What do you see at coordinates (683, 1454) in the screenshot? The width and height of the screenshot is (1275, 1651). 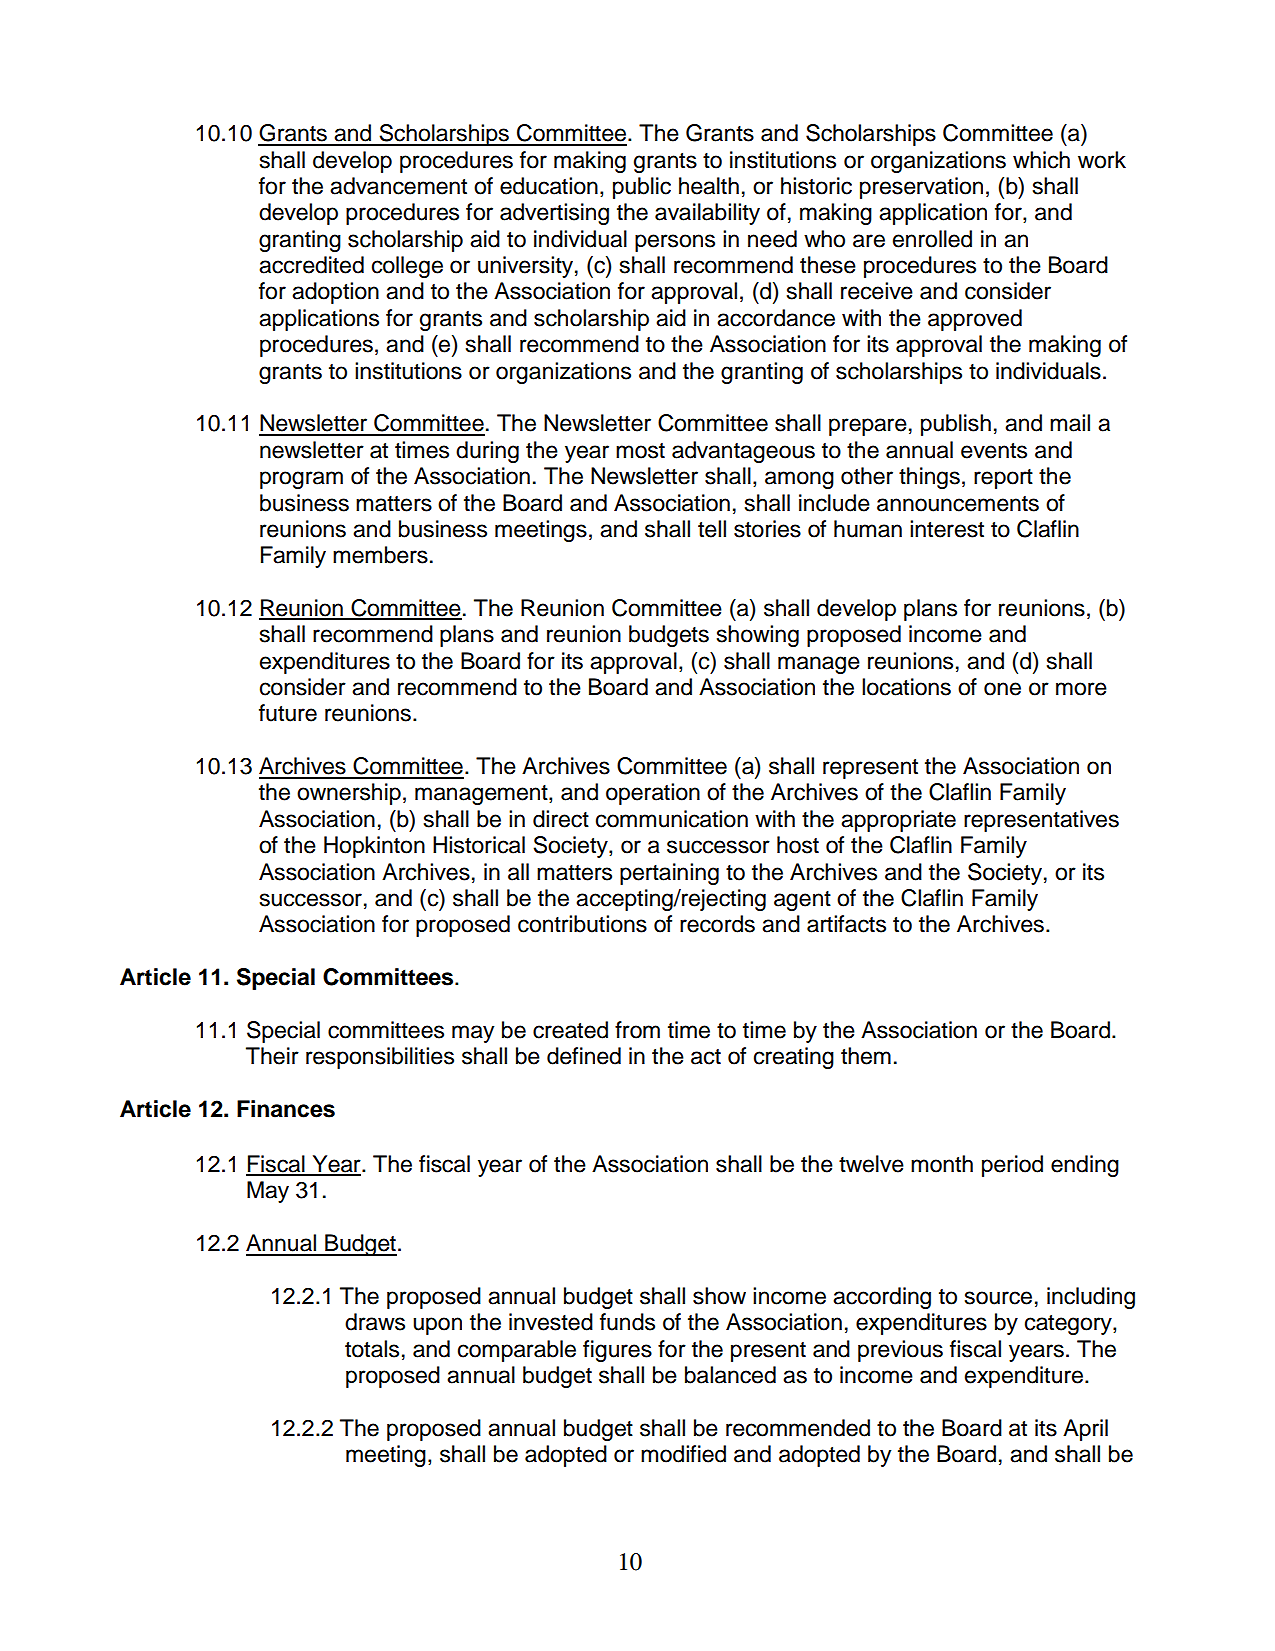 I see `modified` at bounding box center [683, 1454].
